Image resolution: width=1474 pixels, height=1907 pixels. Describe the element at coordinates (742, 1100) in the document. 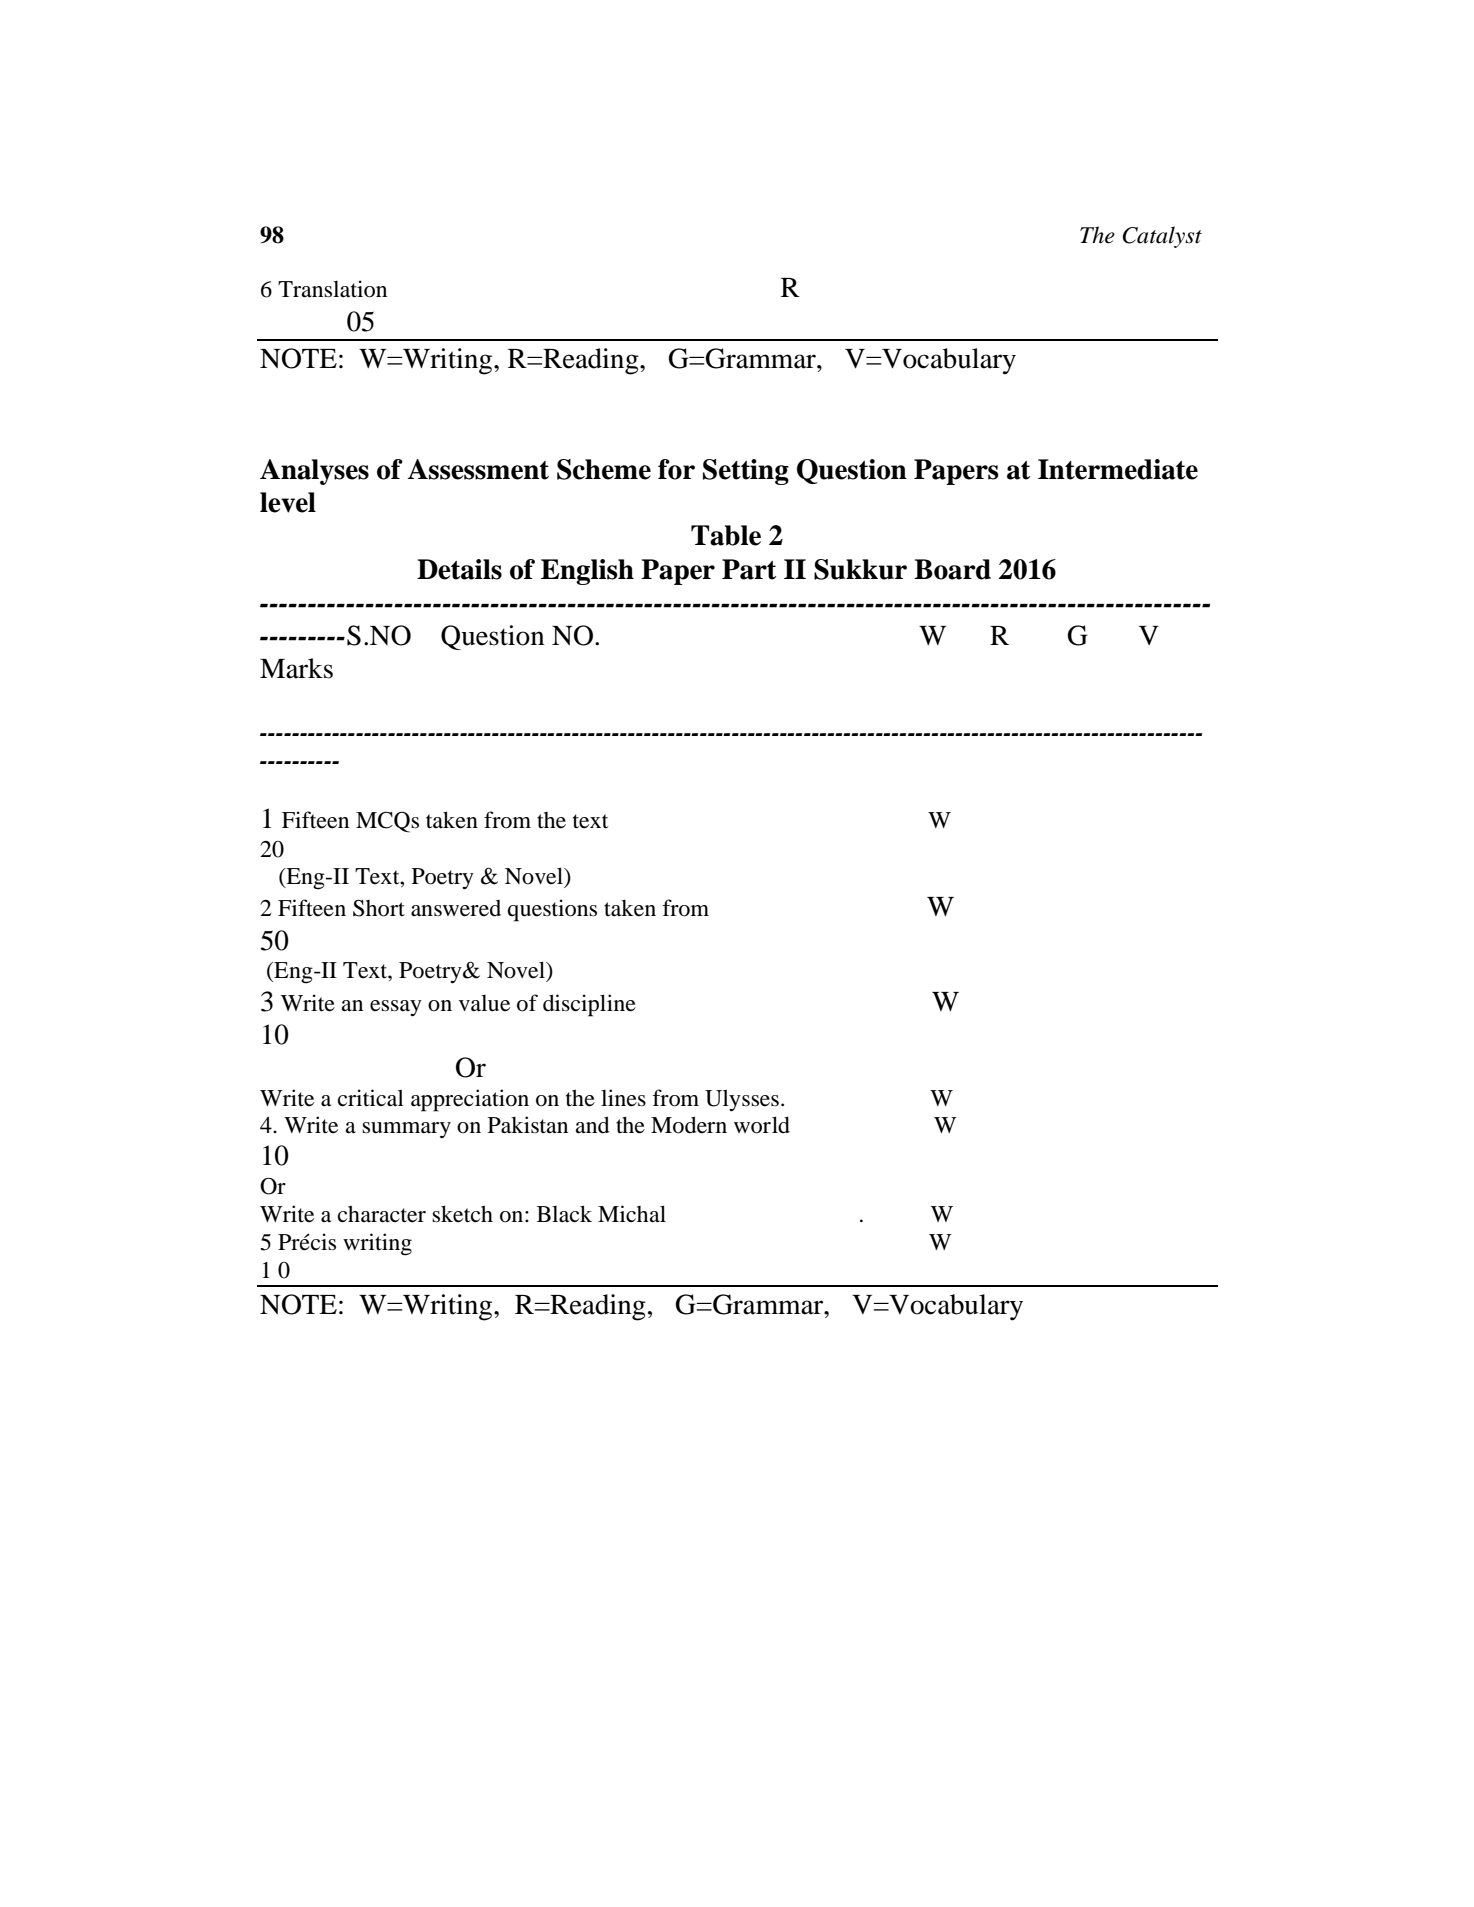

I see `Ulysses` at that location.
